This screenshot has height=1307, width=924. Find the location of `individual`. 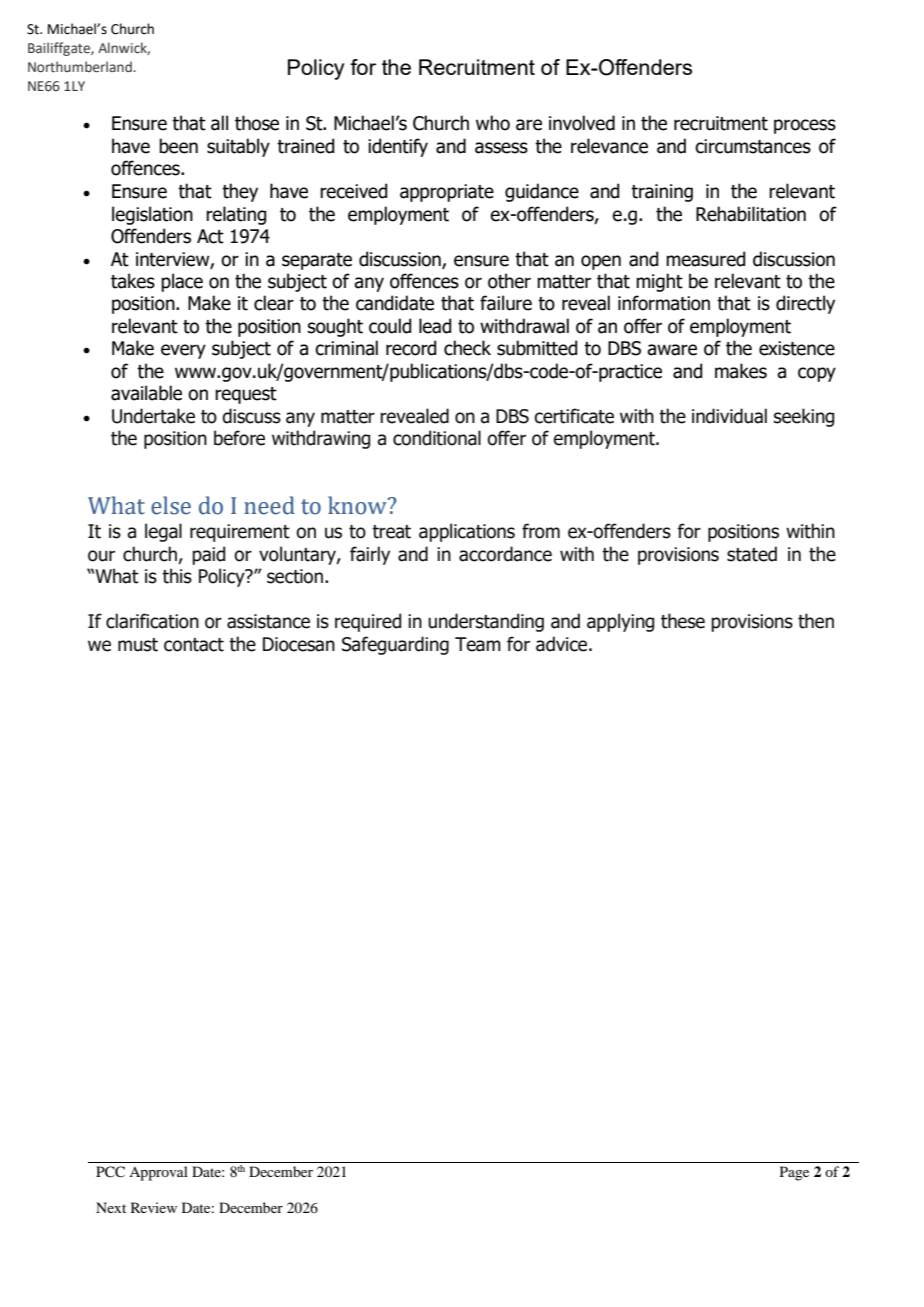

individual is located at coordinates (729, 416).
